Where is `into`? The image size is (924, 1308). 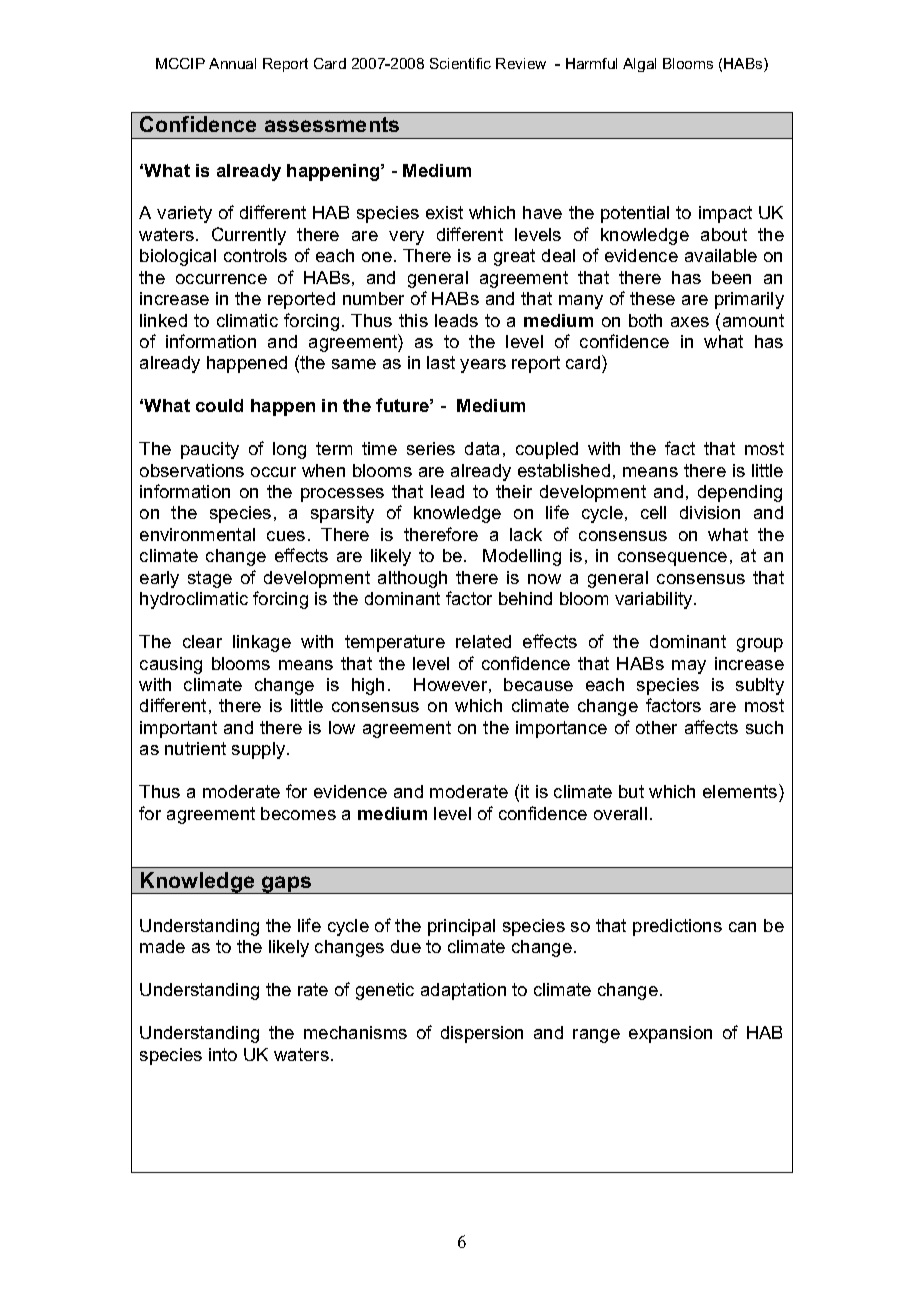
into is located at coordinates (223, 1054).
